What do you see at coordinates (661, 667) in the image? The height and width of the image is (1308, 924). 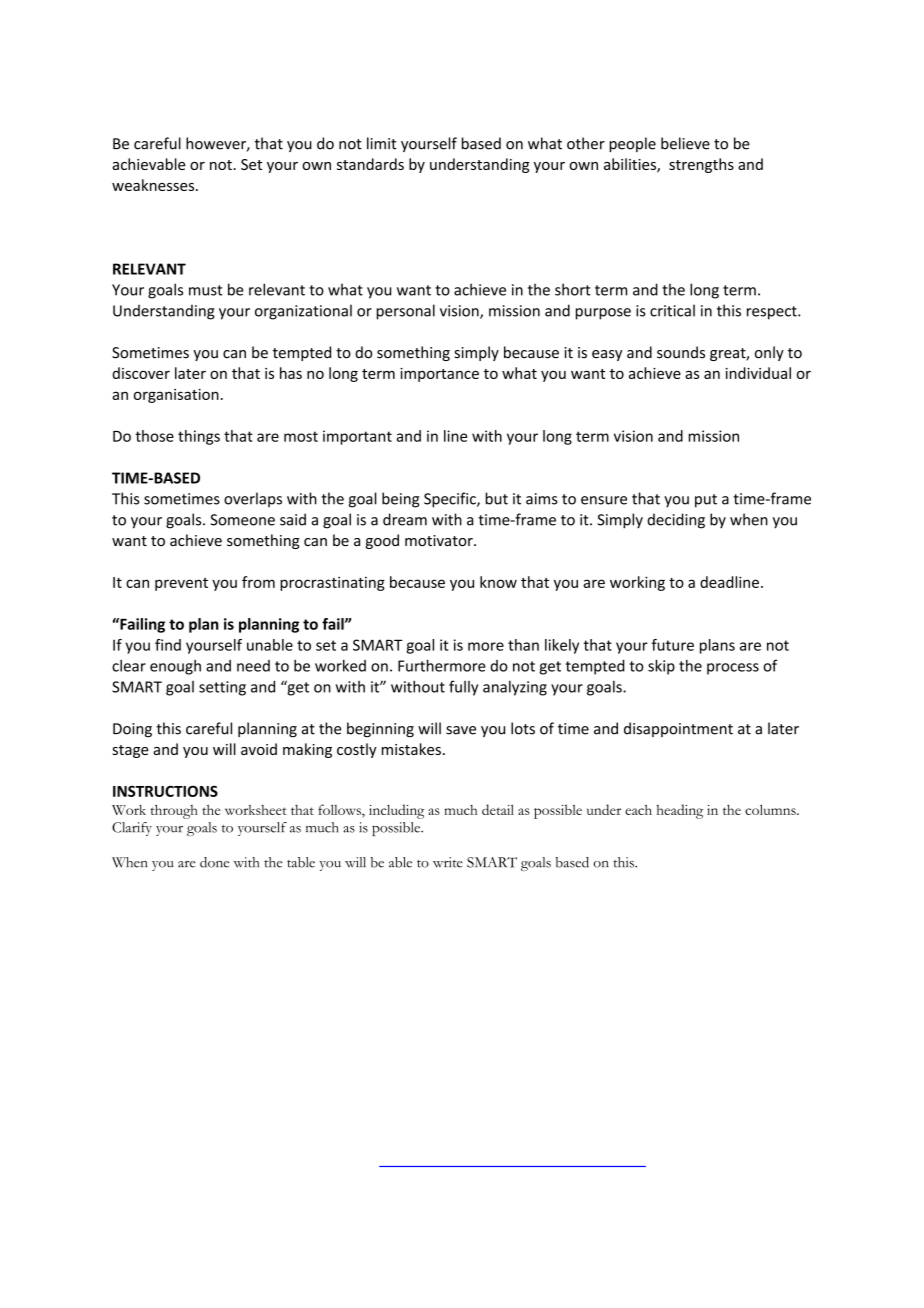 I see `skip` at bounding box center [661, 667].
